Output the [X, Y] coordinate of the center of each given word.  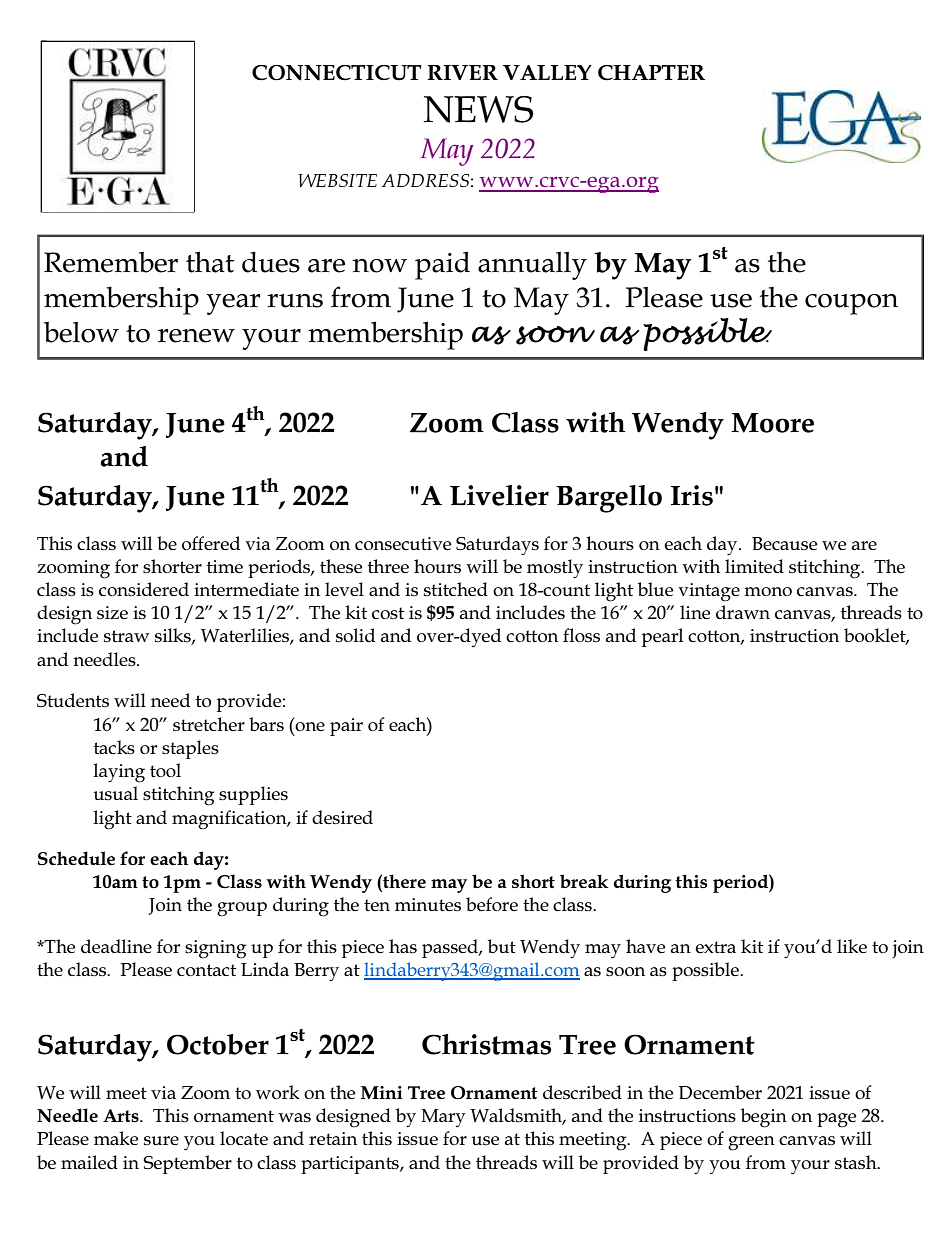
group [242, 909]
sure [161, 1140]
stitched [456, 589]
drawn [743, 612]
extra [716, 947]
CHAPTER [651, 72]
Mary [443, 1118]
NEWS [478, 109]
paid [442, 265]
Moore [772, 423]
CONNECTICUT [337, 73]
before [492, 904]
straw [127, 636]
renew [196, 336]
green [751, 1143]
